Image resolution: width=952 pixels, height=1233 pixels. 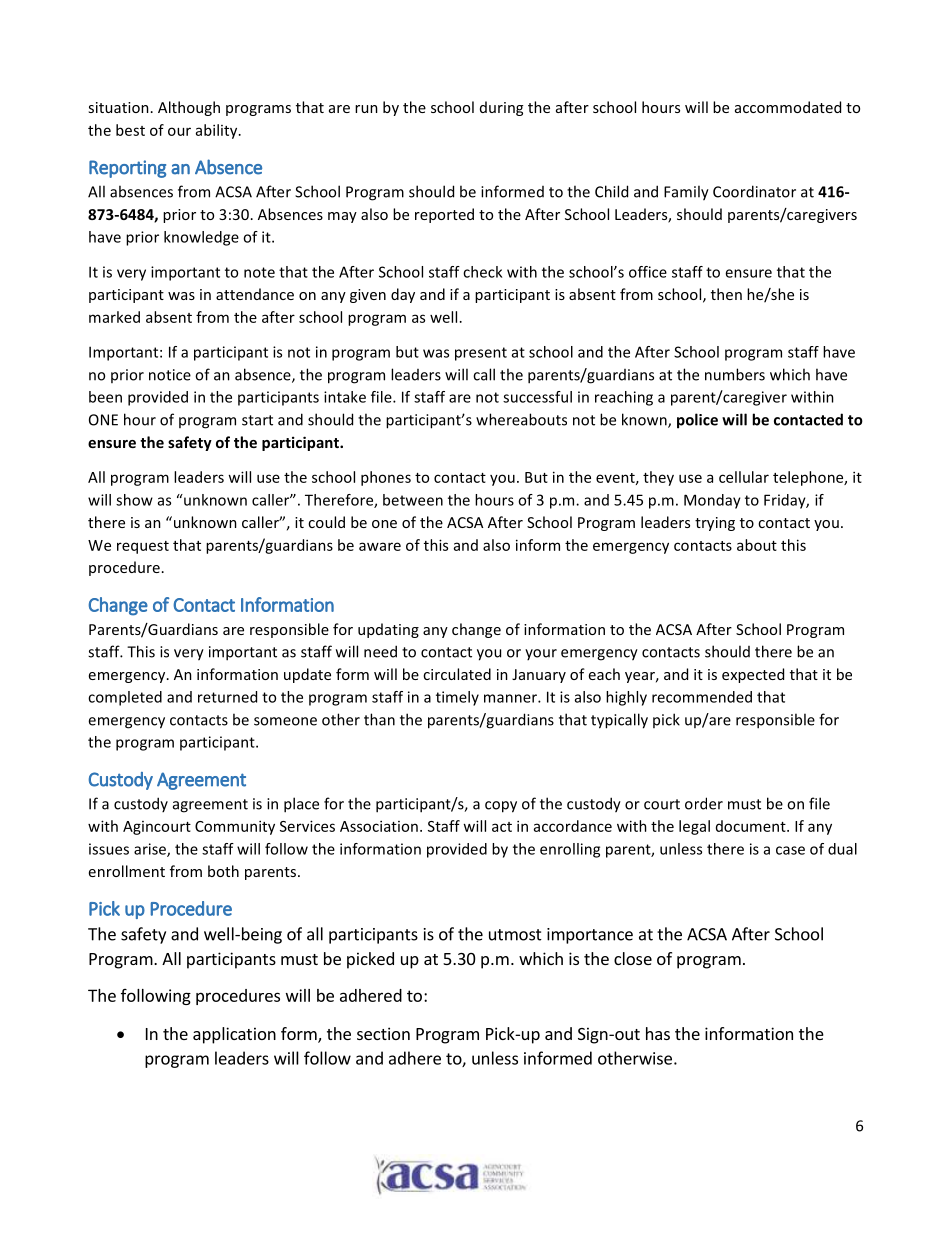 I want to click on numbers, so click(x=735, y=374).
